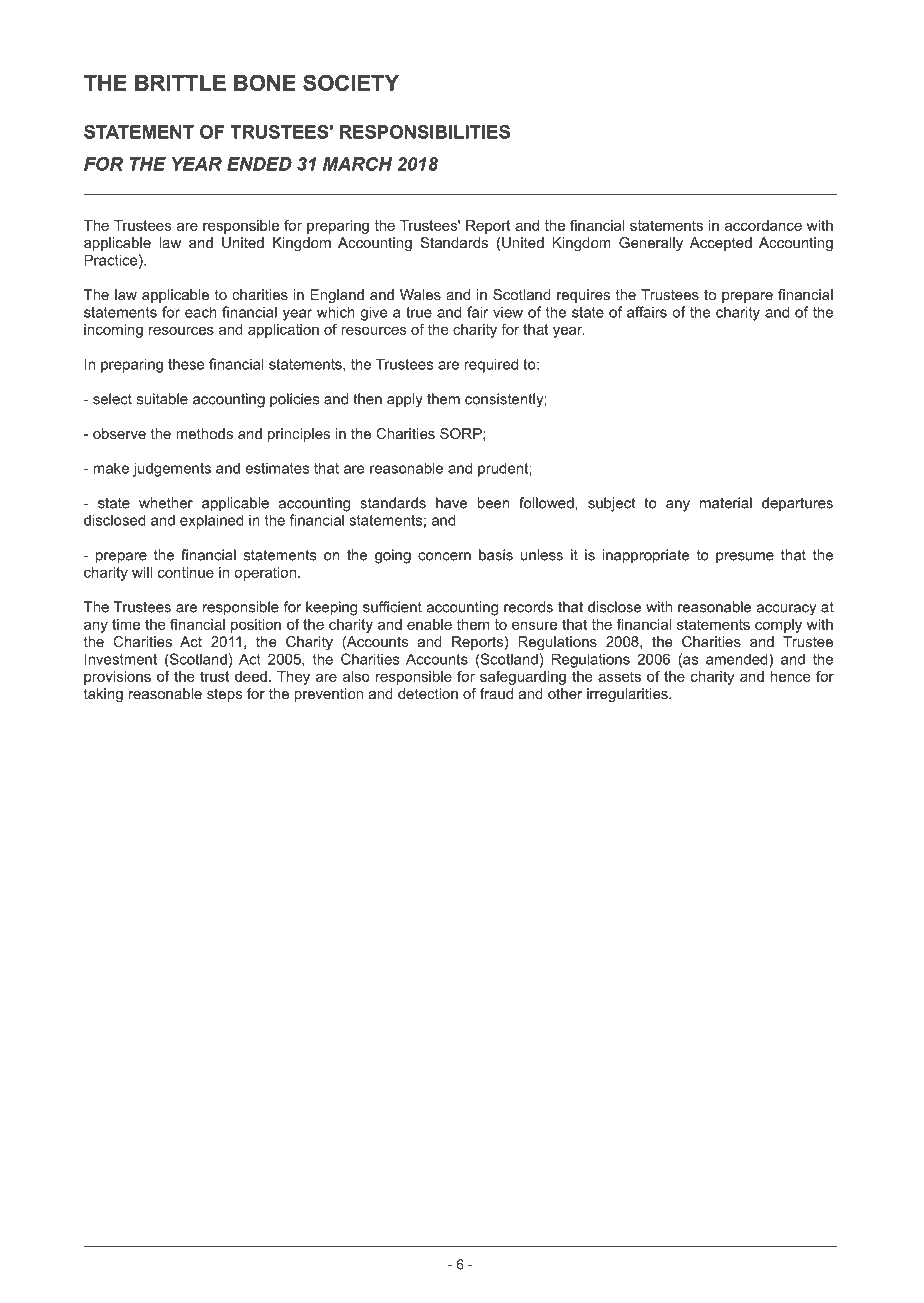 The image size is (924, 1303). What do you see at coordinates (491, 365) in the image?
I see `required` at bounding box center [491, 365].
